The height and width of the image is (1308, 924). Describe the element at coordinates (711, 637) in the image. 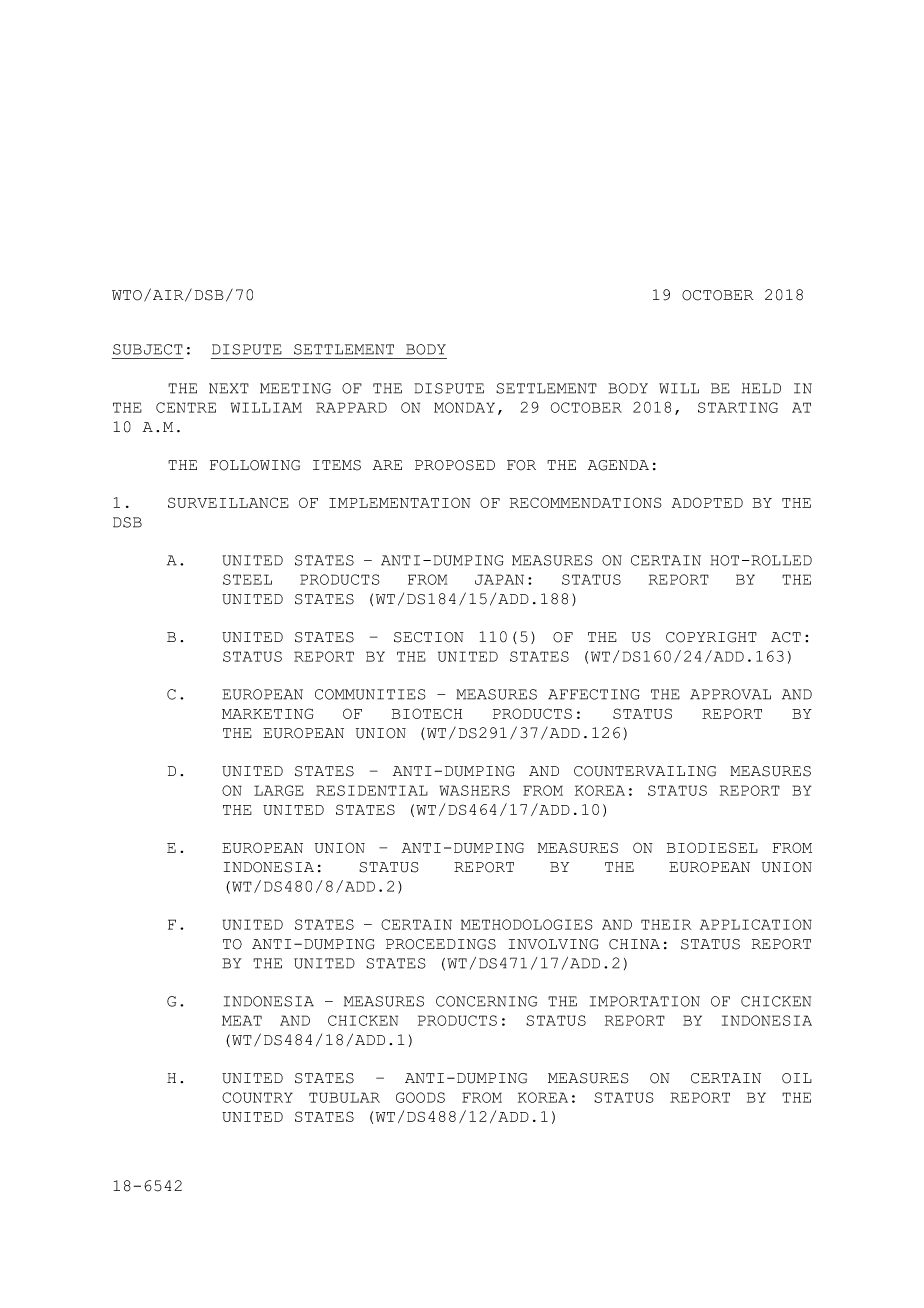

I see `COPYRIGHT` at that location.
